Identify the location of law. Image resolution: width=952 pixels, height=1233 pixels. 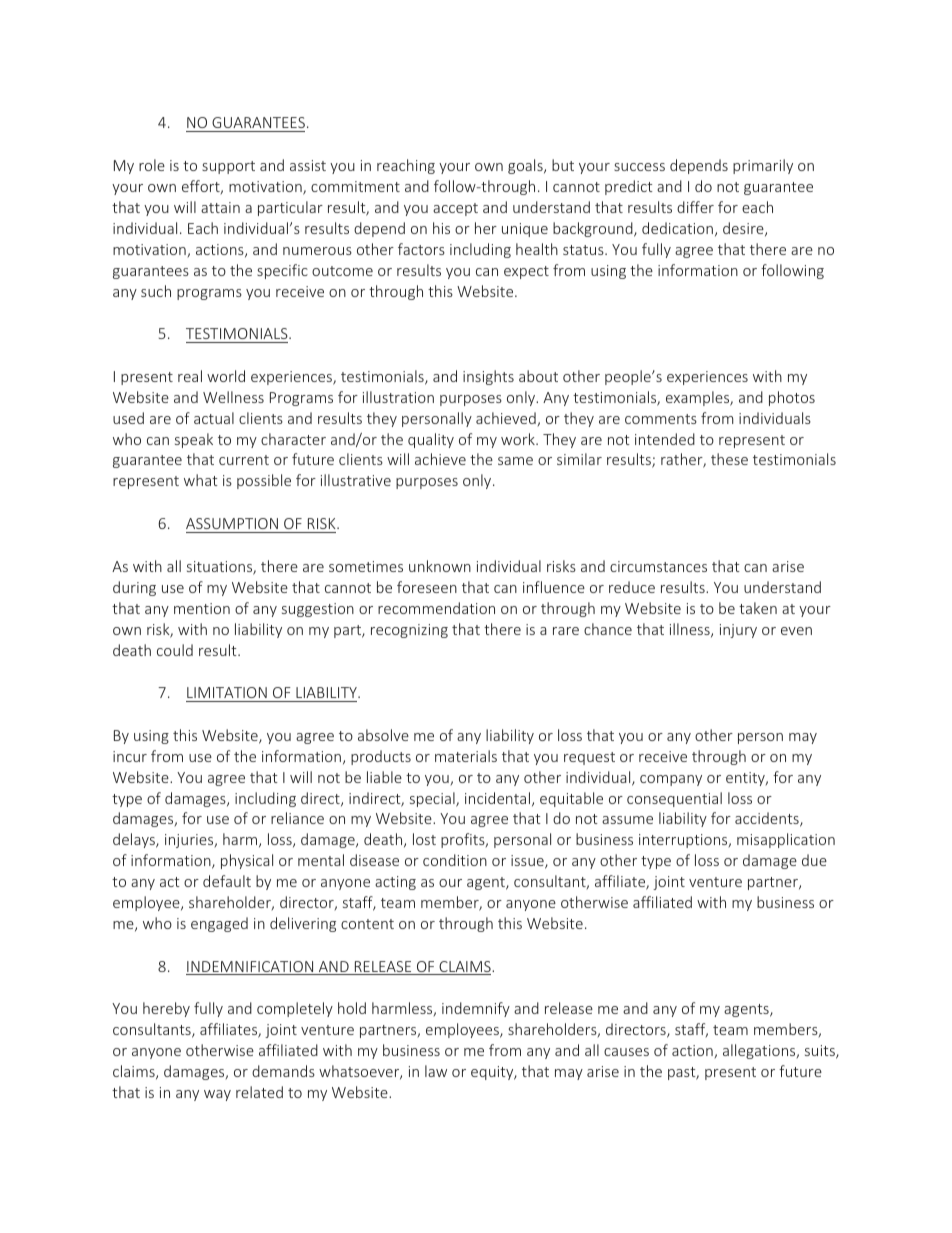
(436, 1071).
